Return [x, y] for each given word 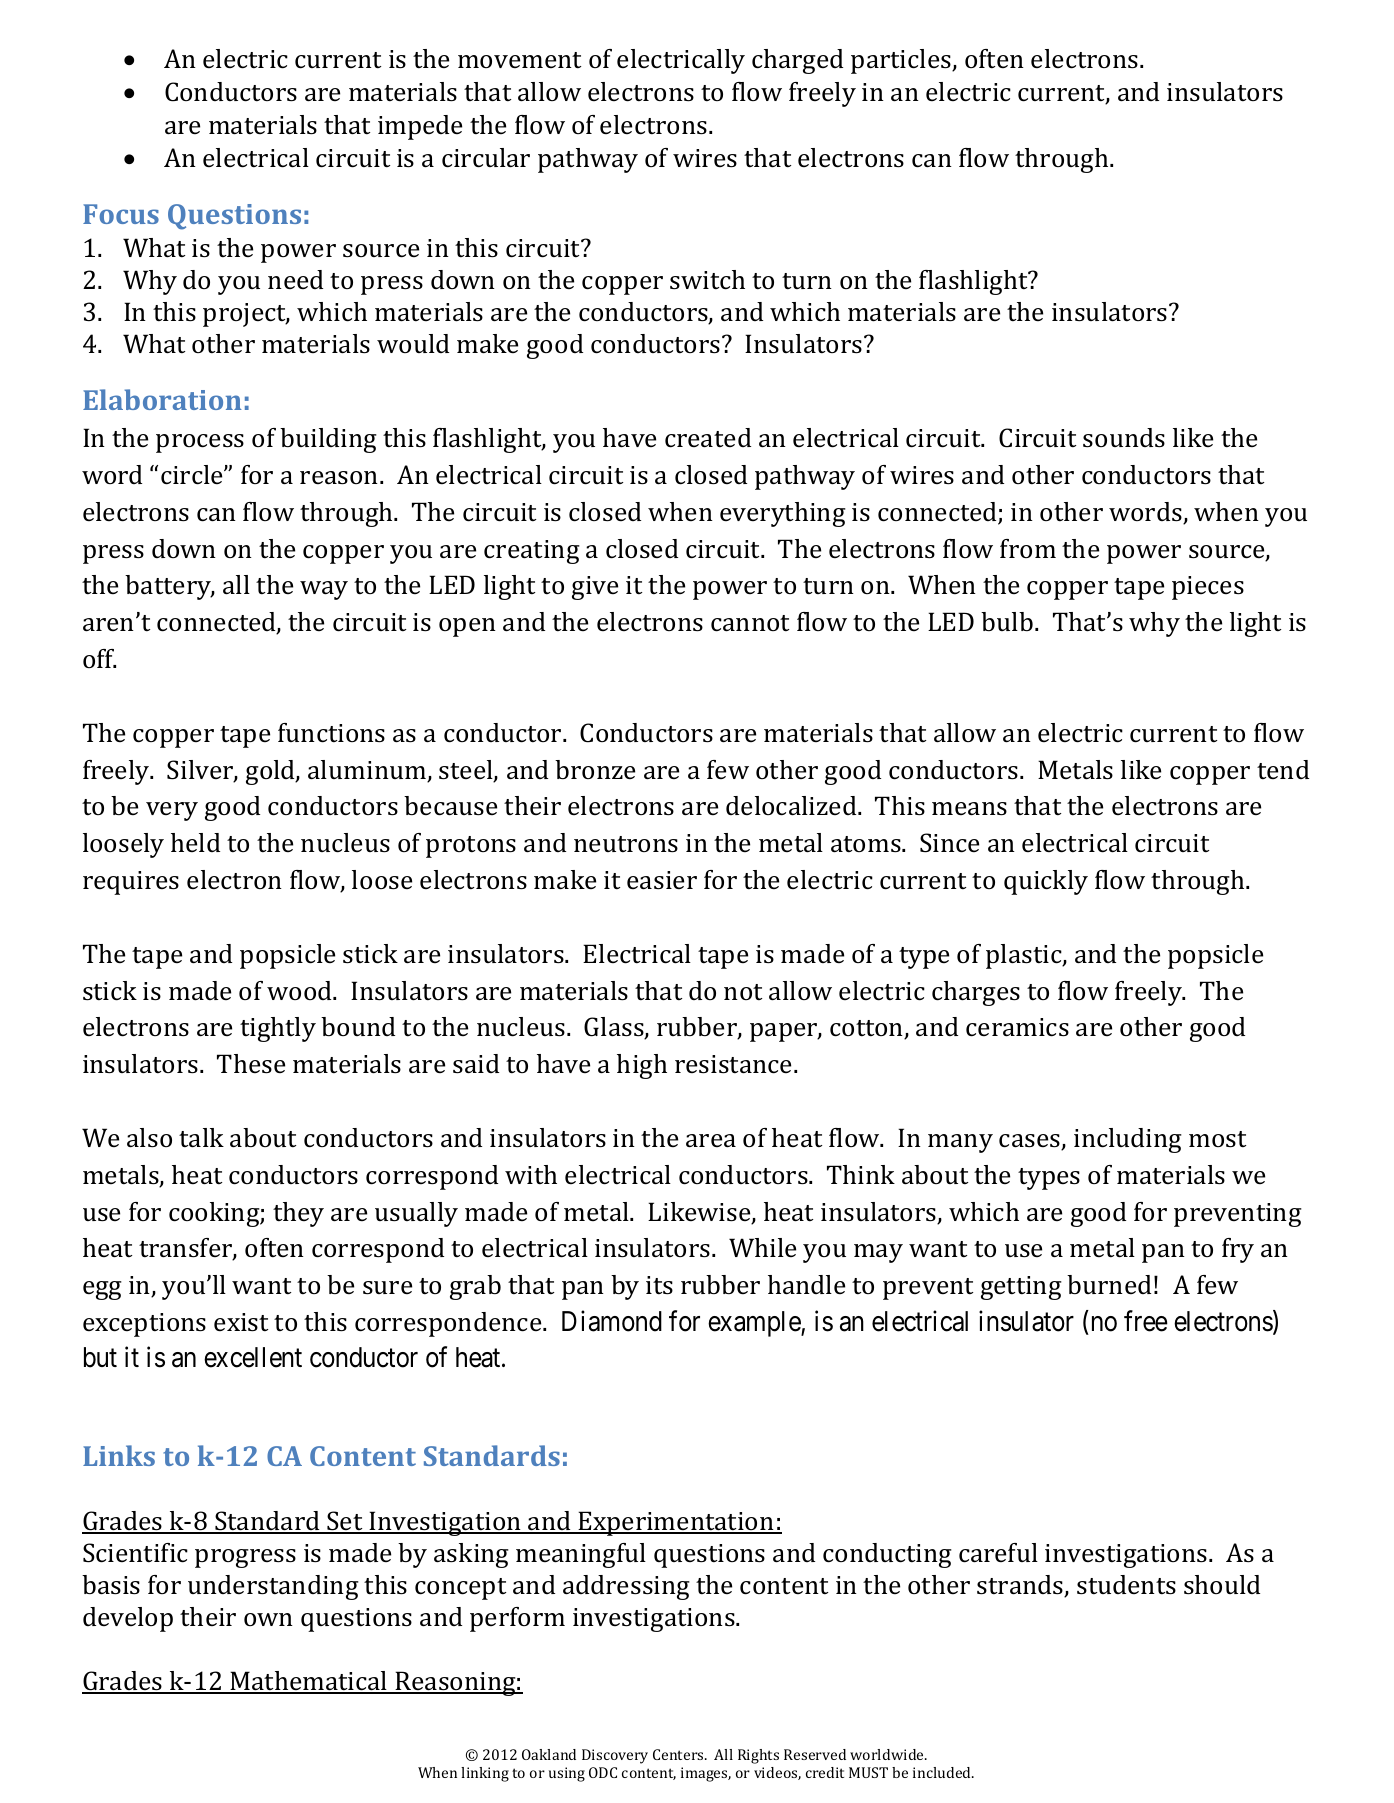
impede [420, 127]
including [1128, 1140]
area [711, 1141]
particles [902, 61]
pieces [1208, 588]
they [298, 1214]
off [99, 658]
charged [797, 61]
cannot [750, 623]
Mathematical [309, 1682]
